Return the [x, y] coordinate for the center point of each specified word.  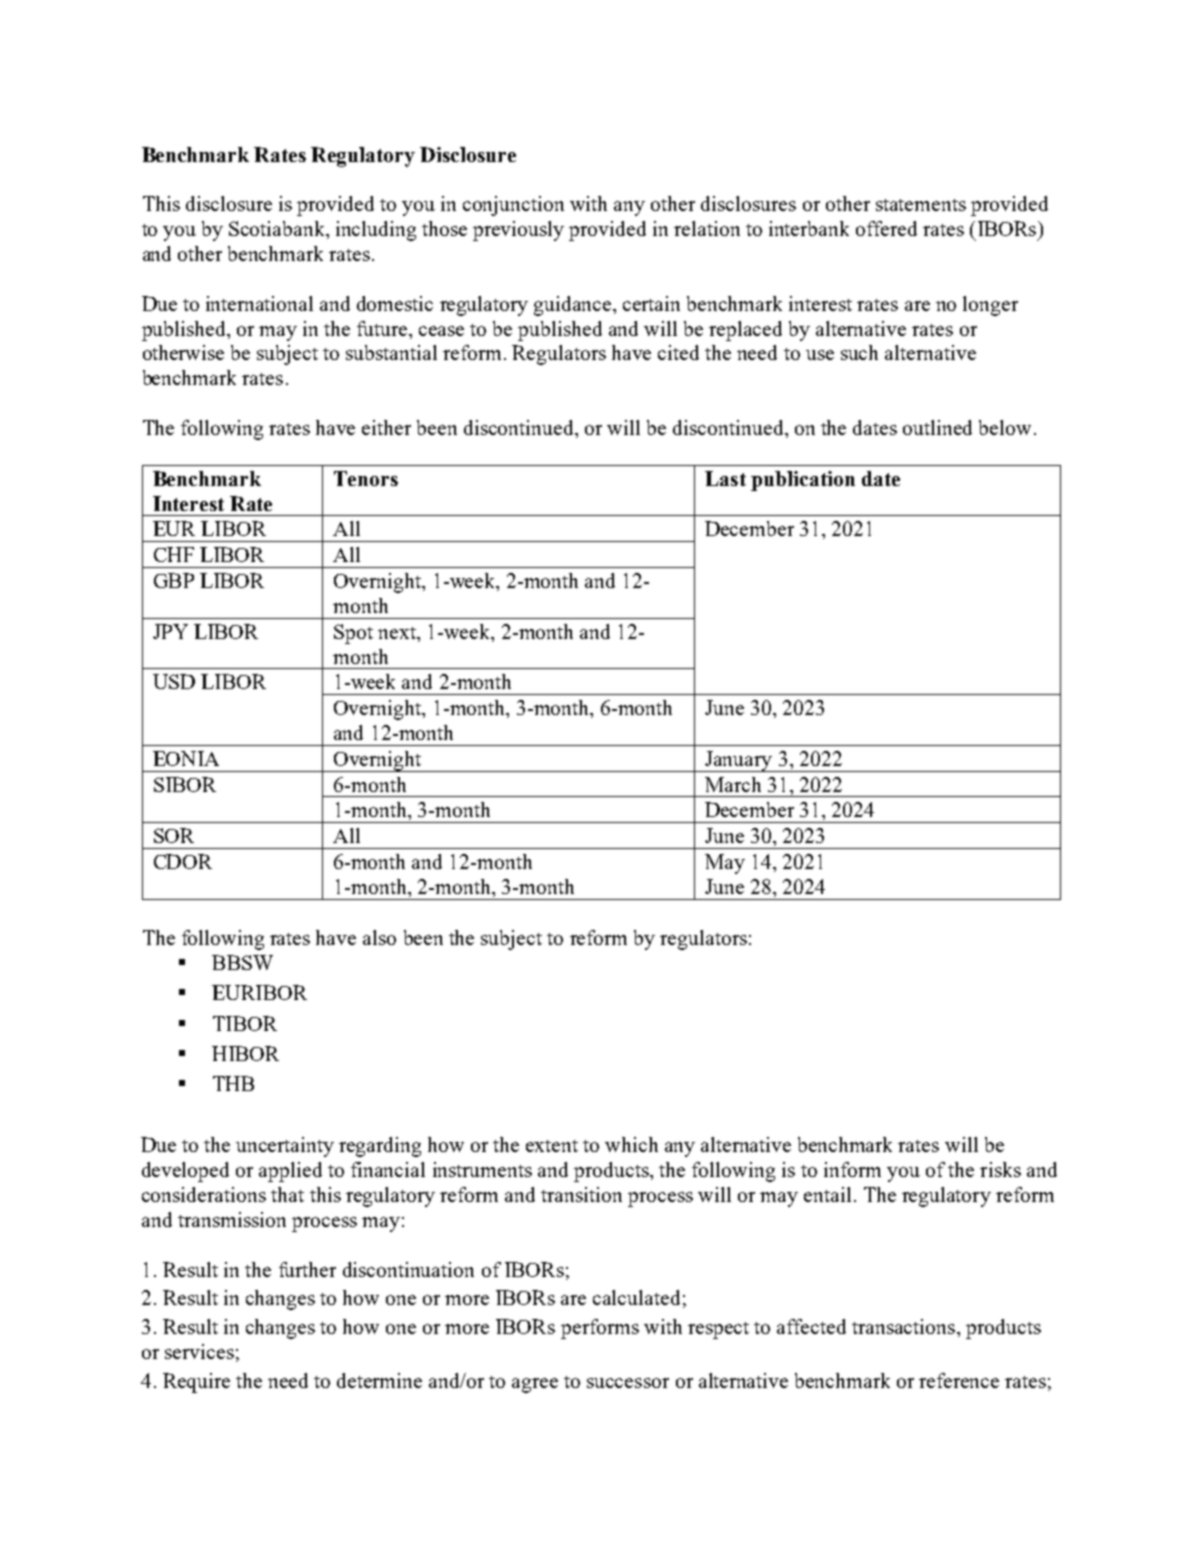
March [733, 784]
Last [725, 478]
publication [803, 481]
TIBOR [245, 1023]
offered [886, 228]
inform [852, 1169]
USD [174, 681]
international [259, 303]
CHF [174, 554]
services [199, 1351]
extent [552, 1146]
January [739, 761]
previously [518, 231]
